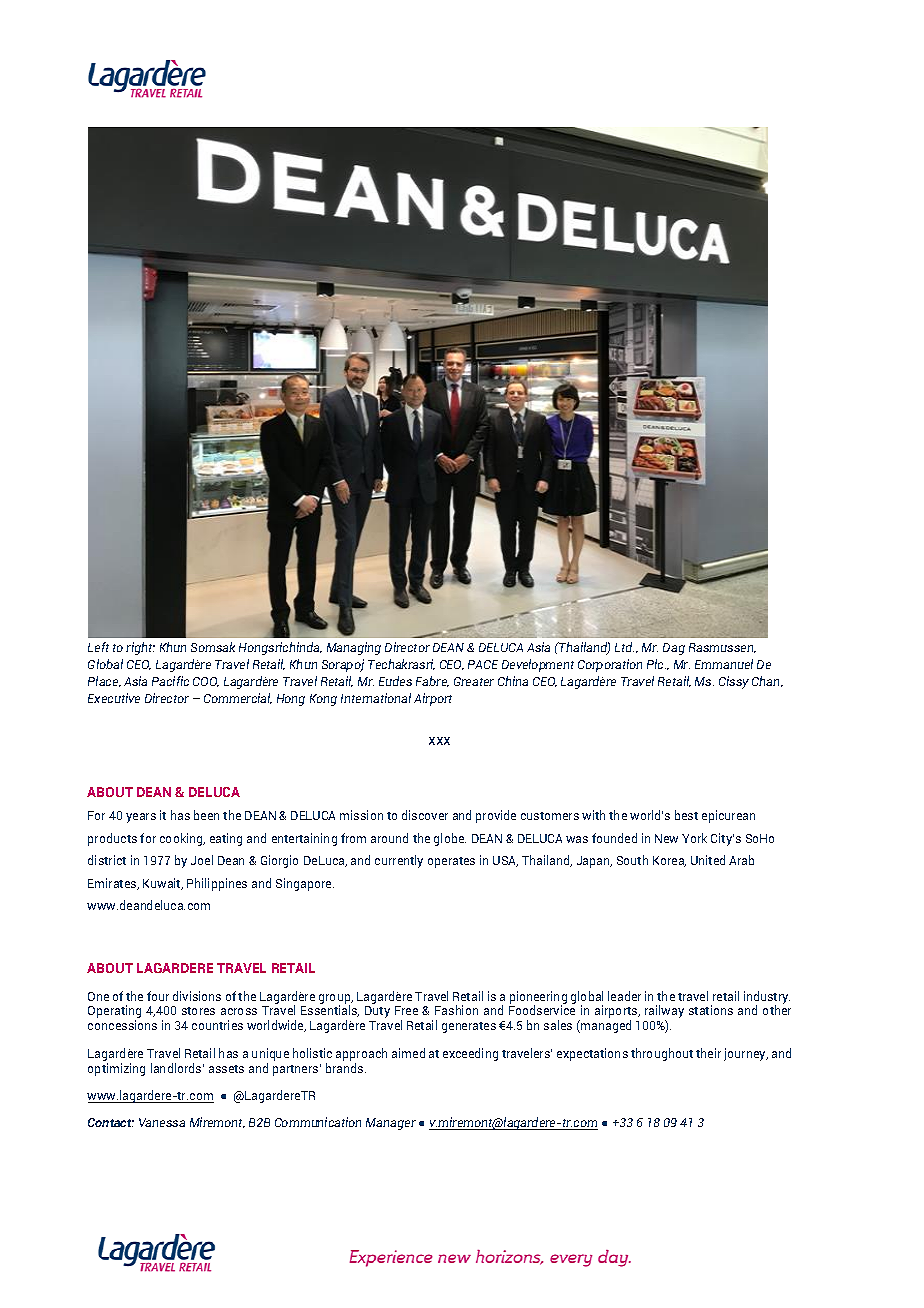  Describe the element at coordinates (162, 1122) in the screenshot. I see `Vanessa` at that location.
